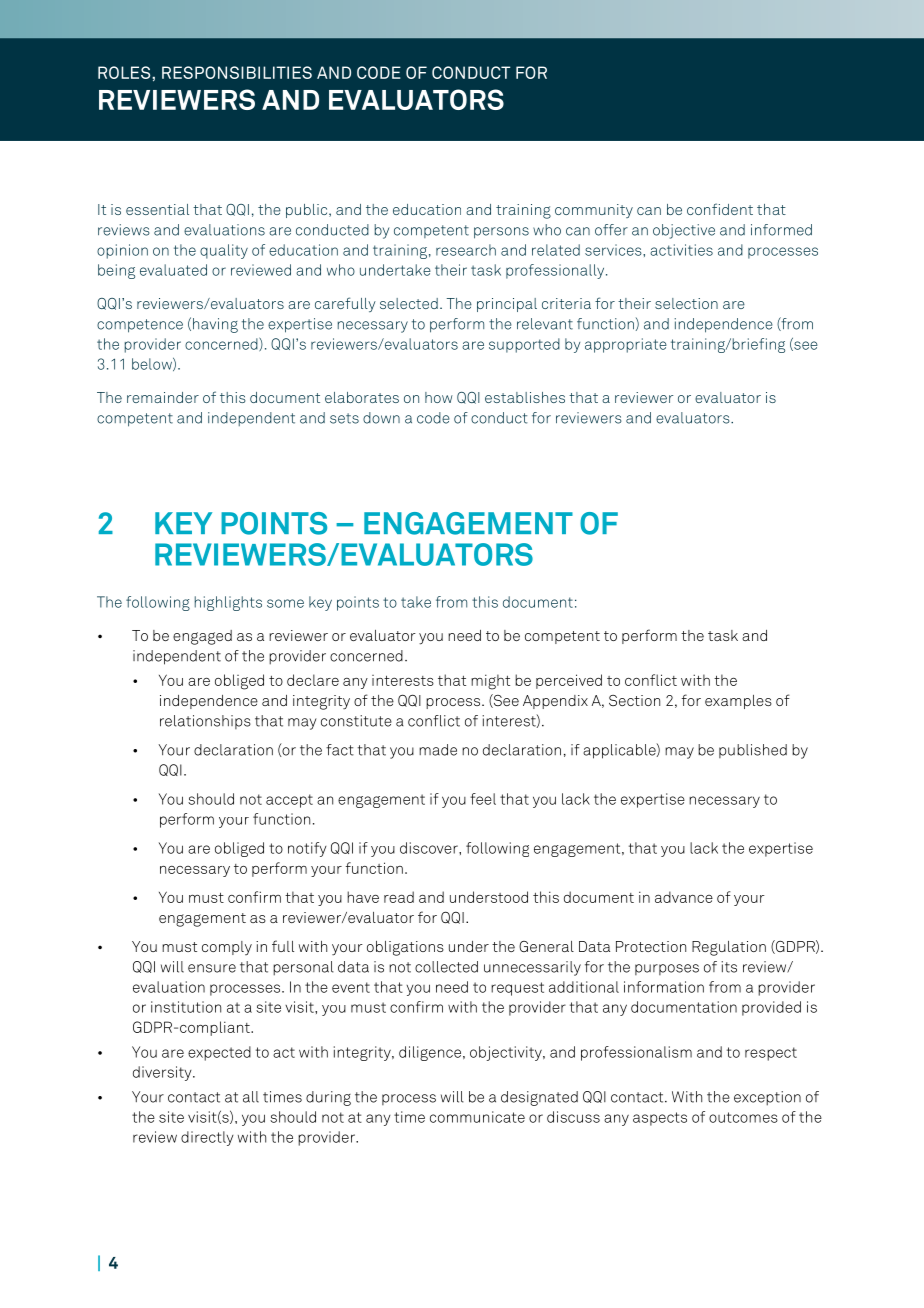 This screenshot has height=1308, width=924. What do you see at coordinates (501, 233) in the screenshot?
I see `persons` at bounding box center [501, 233].
